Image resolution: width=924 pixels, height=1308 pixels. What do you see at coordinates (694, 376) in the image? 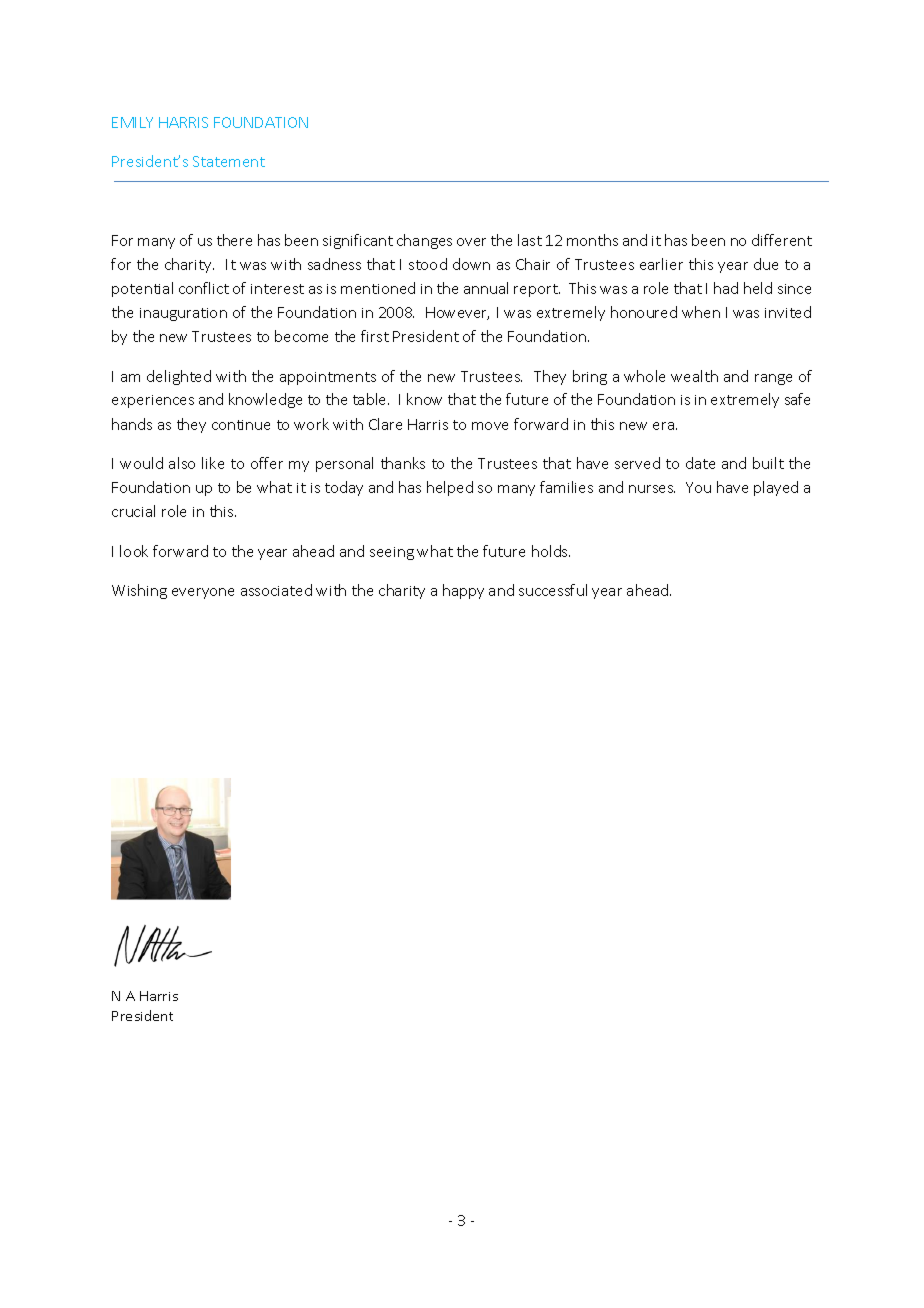
I see `wealth` at bounding box center [694, 376].
